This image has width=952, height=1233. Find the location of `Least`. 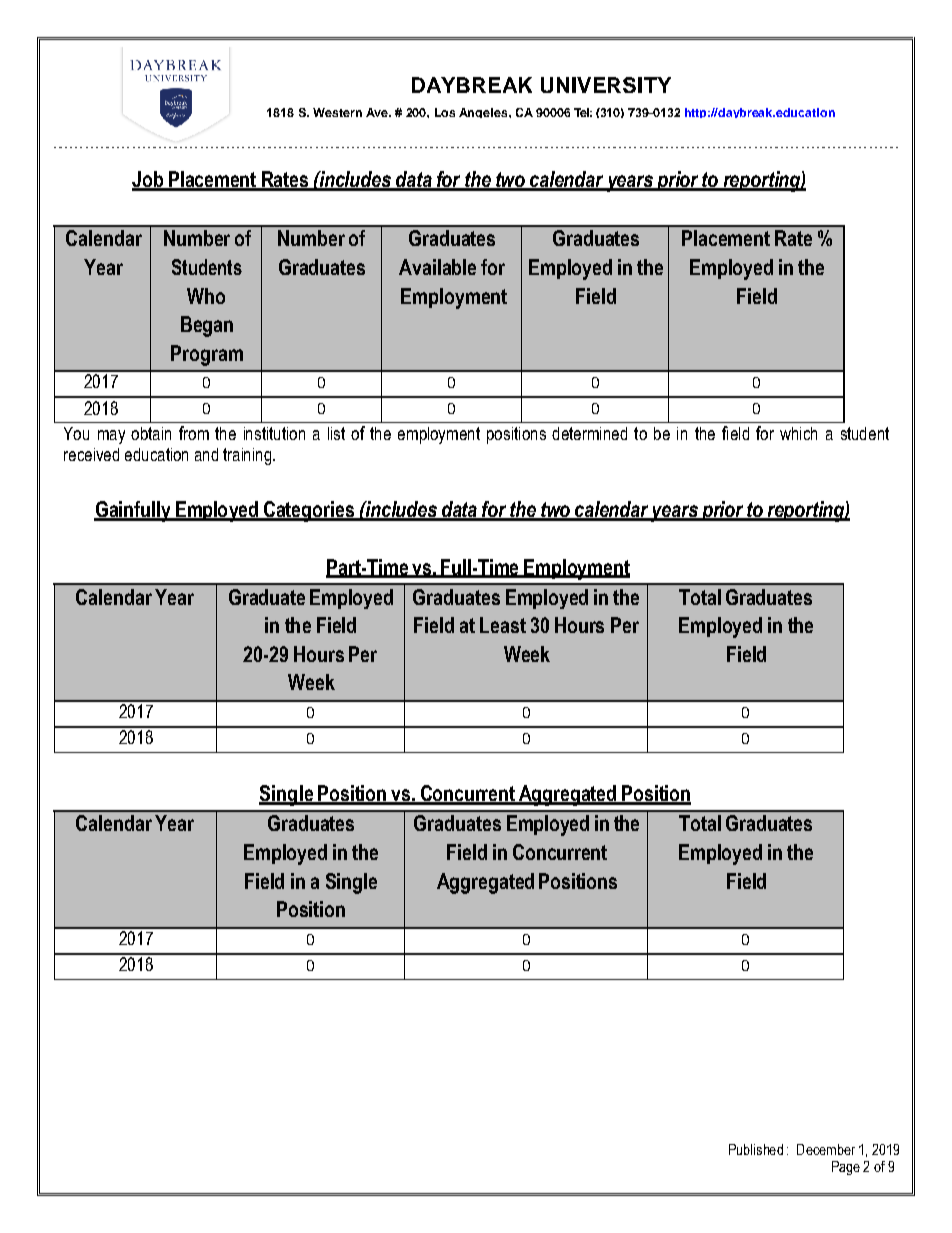

Least is located at coordinates (503, 625).
